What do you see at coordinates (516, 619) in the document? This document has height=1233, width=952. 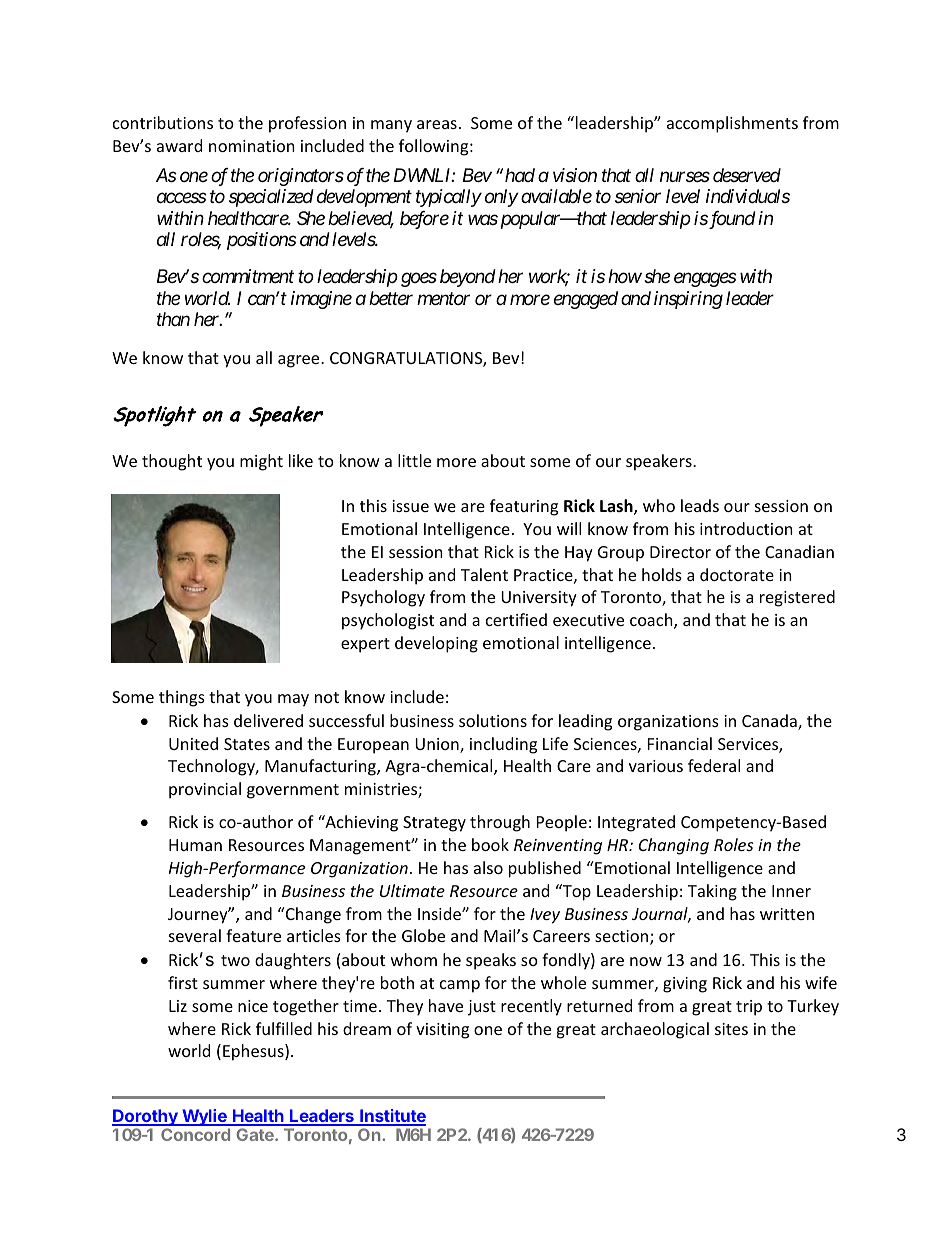 I see `certified` at bounding box center [516, 619].
